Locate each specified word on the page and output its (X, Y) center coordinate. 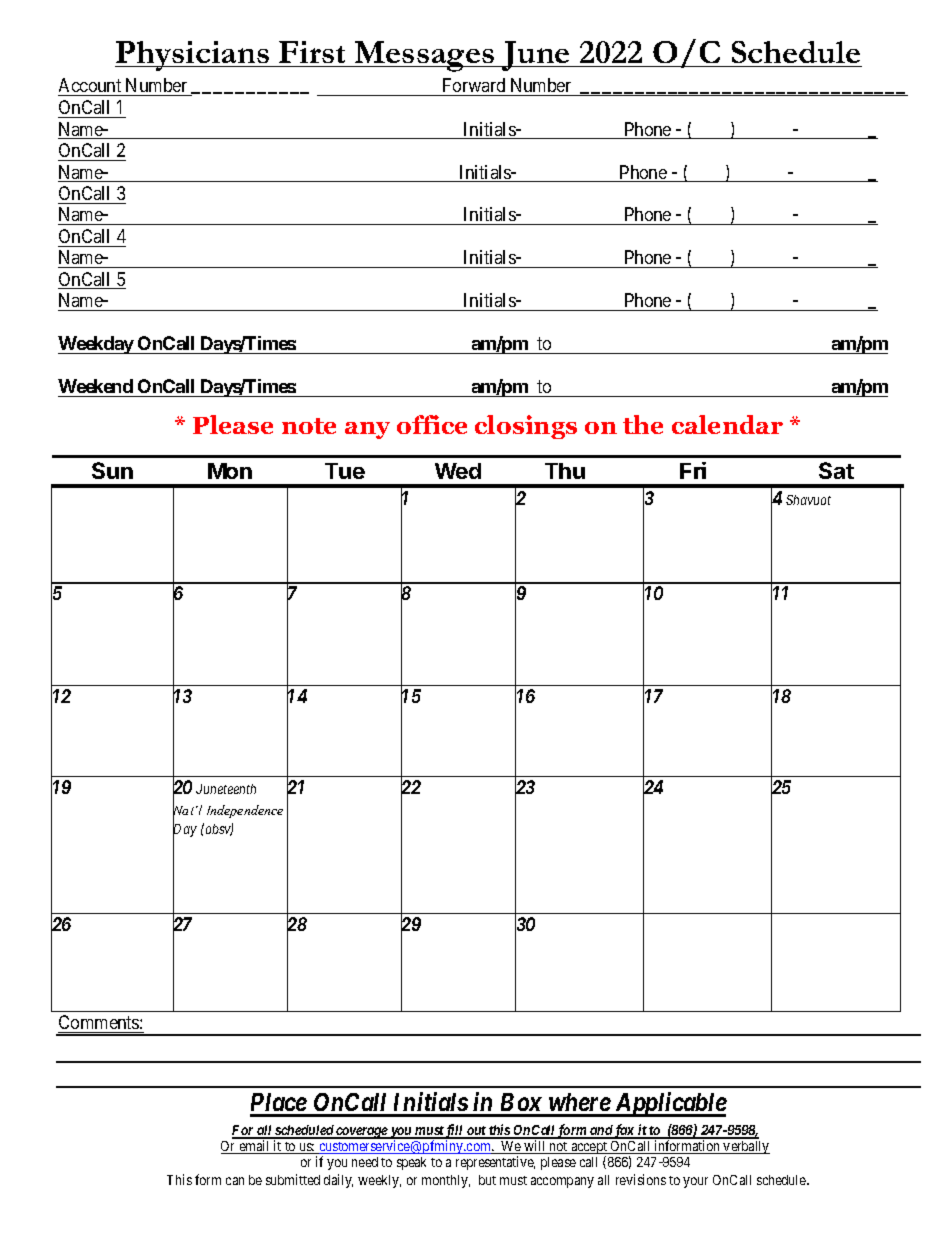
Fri (693, 470)
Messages (425, 56)
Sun (112, 470)
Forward (474, 85)
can (235, 1181)
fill (455, 1132)
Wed (458, 471)
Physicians (193, 56)
